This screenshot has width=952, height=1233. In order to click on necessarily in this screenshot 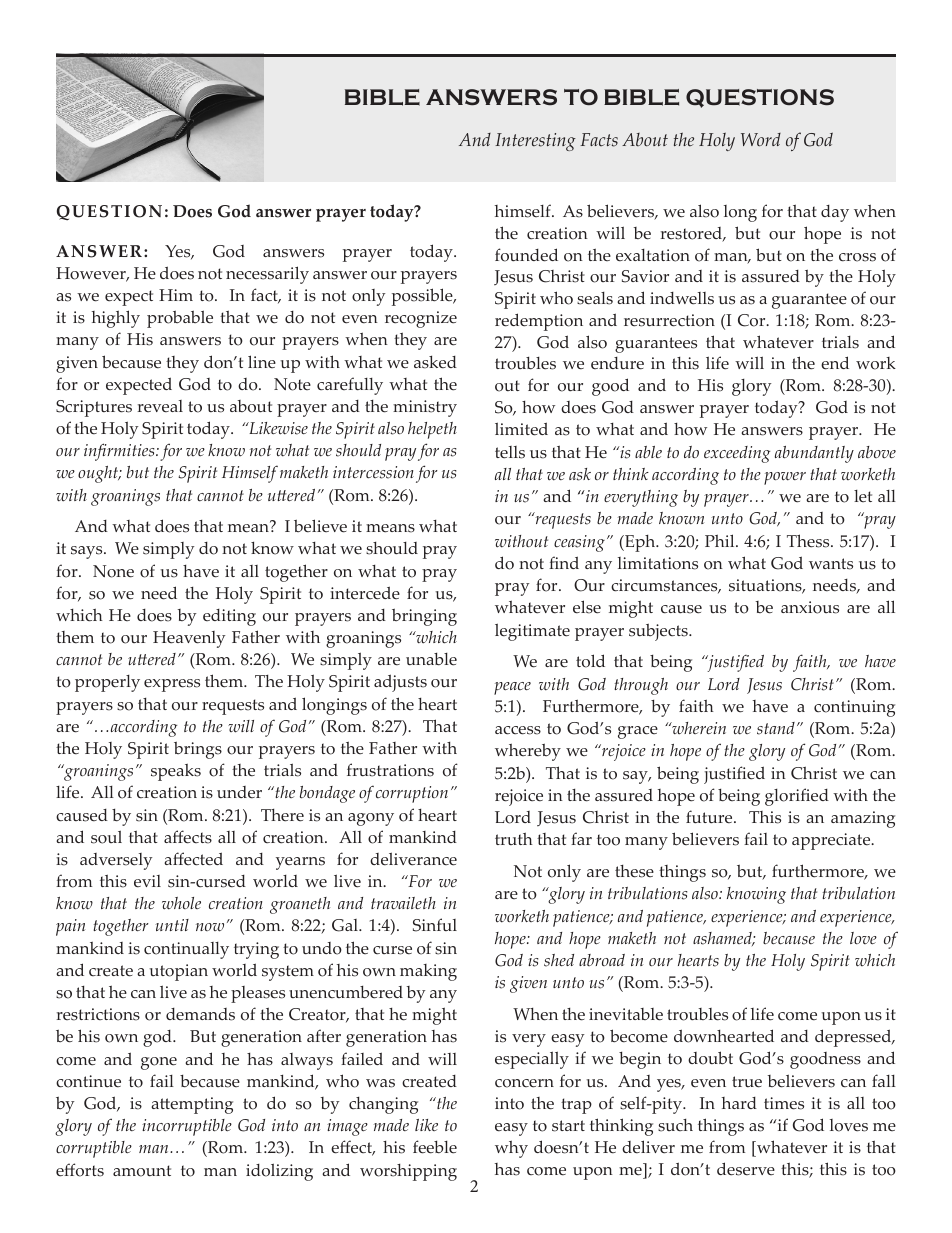, I will do `click(267, 275)`.
